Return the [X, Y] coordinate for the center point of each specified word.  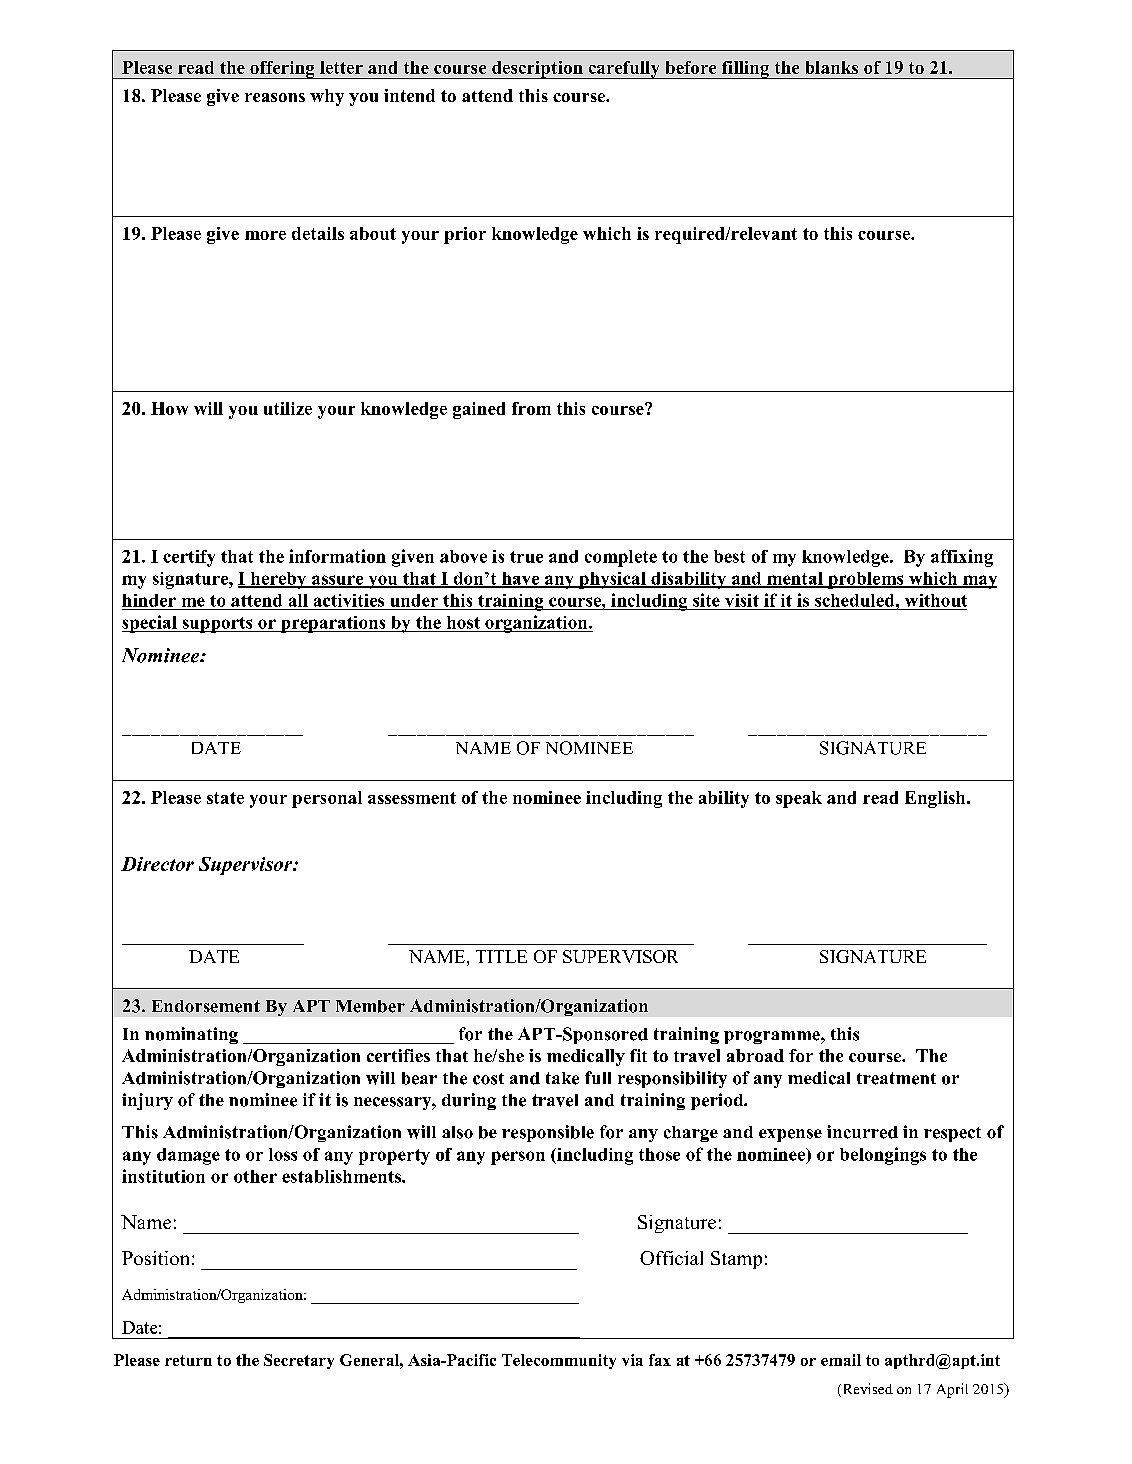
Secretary [299, 1361]
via [632, 1360]
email [841, 1360]
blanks [832, 67]
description [537, 70]
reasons [275, 97]
